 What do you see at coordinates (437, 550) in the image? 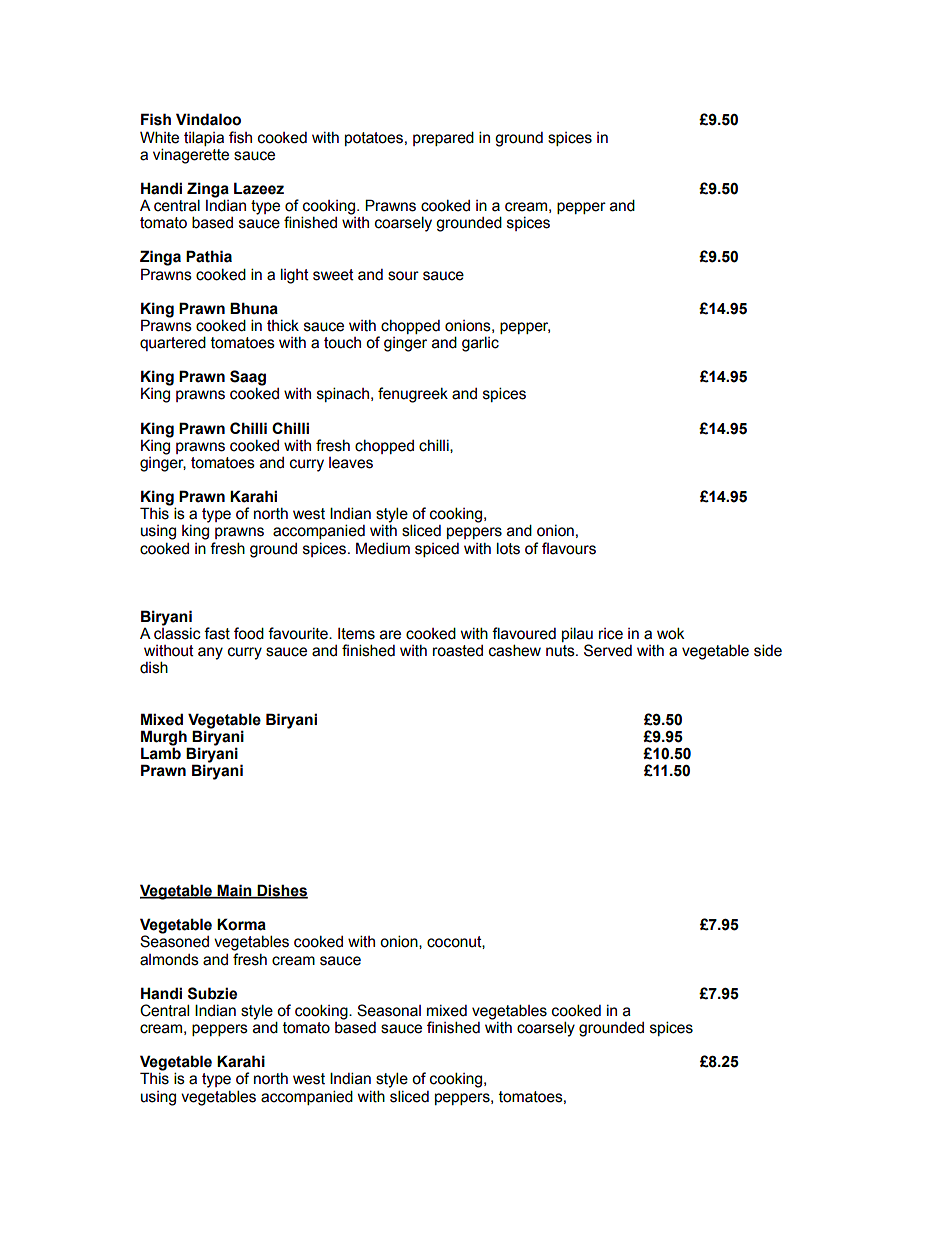
I see `spiced` at bounding box center [437, 550].
